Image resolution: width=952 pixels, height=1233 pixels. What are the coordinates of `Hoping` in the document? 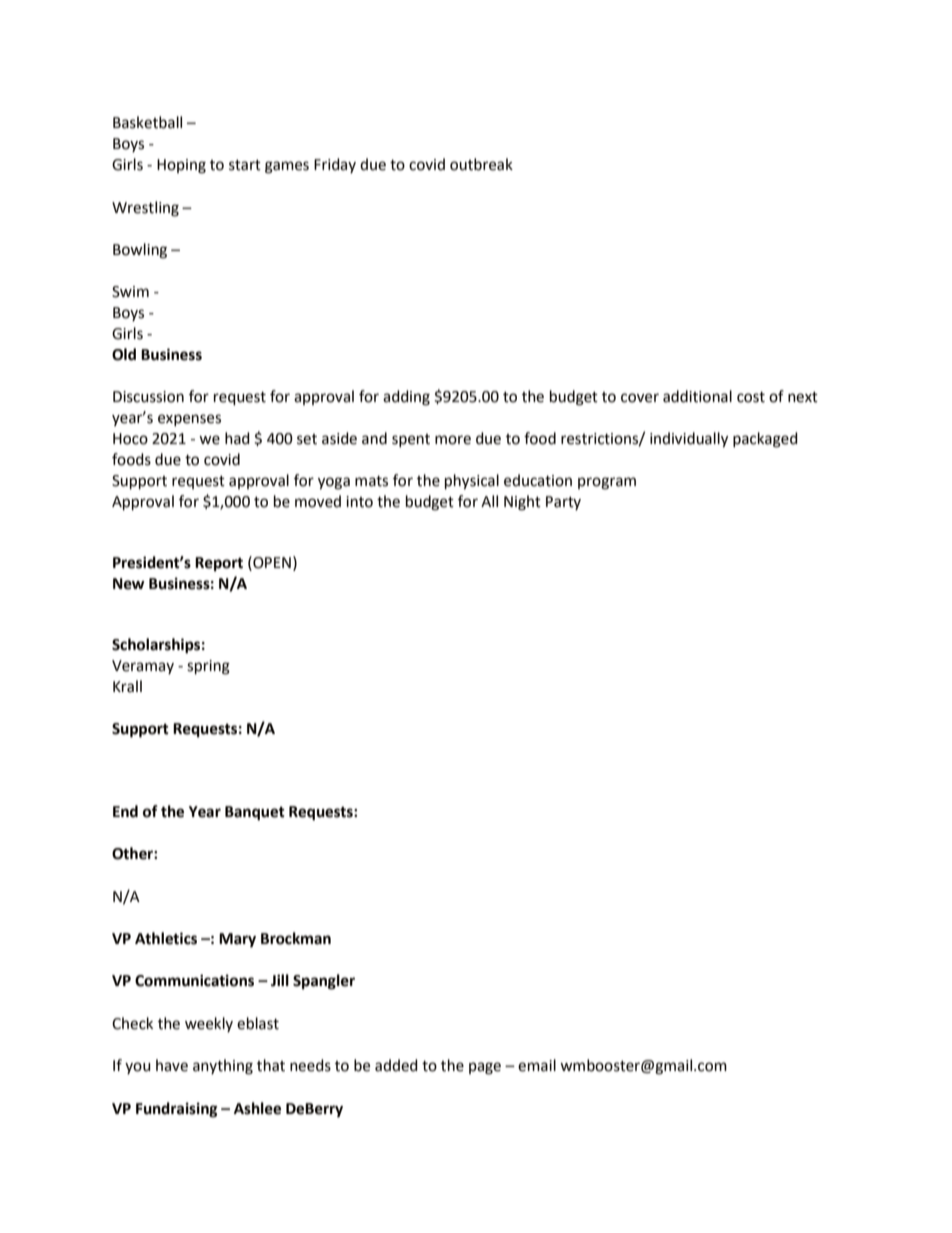 It's located at (181, 166).
